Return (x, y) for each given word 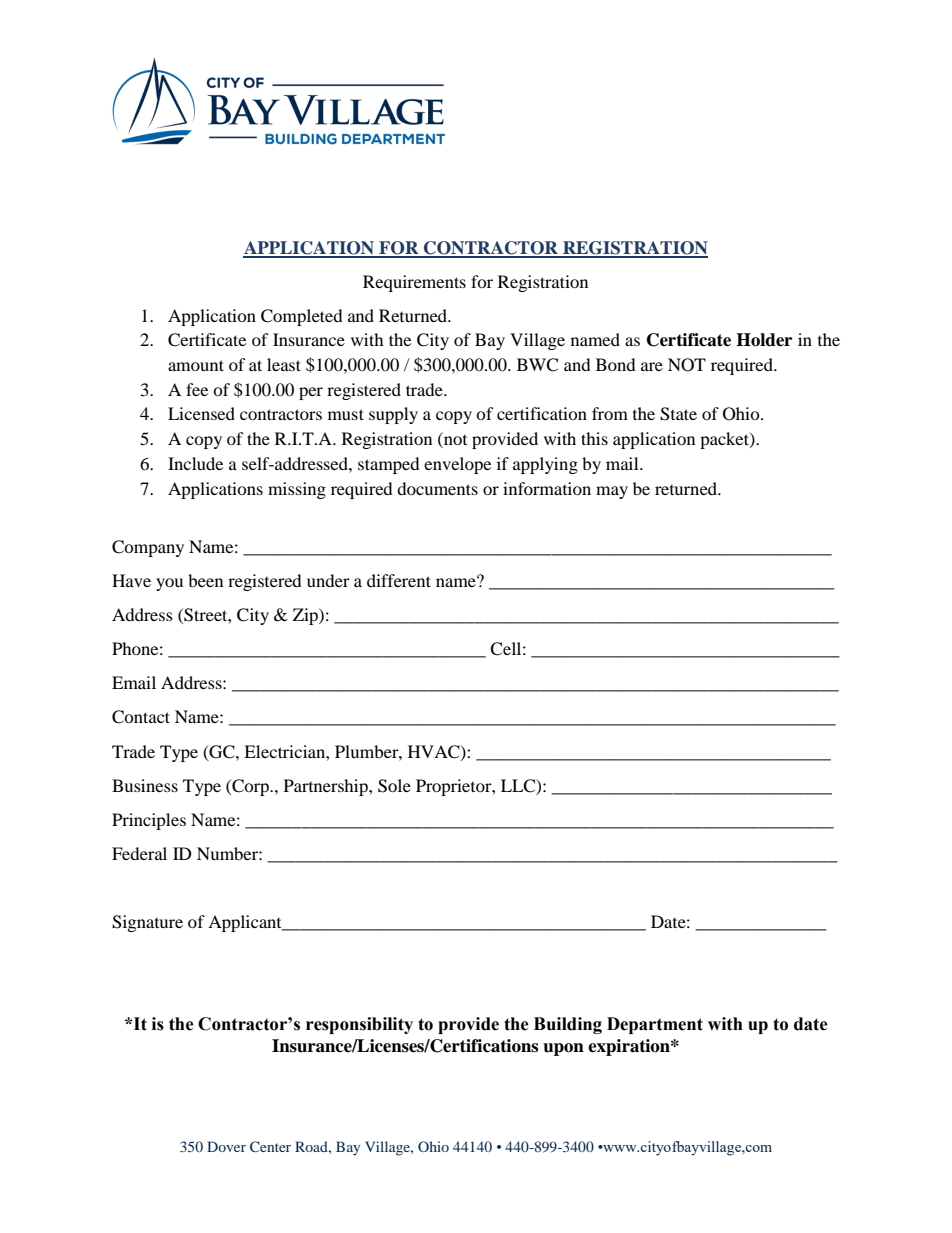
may (612, 492)
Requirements (414, 283)
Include (195, 463)
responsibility (359, 1025)
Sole (394, 786)
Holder (764, 340)
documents (437, 488)
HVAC (435, 752)
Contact (141, 717)
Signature (147, 923)
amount (196, 365)
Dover (226, 1146)
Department (655, 1025)
